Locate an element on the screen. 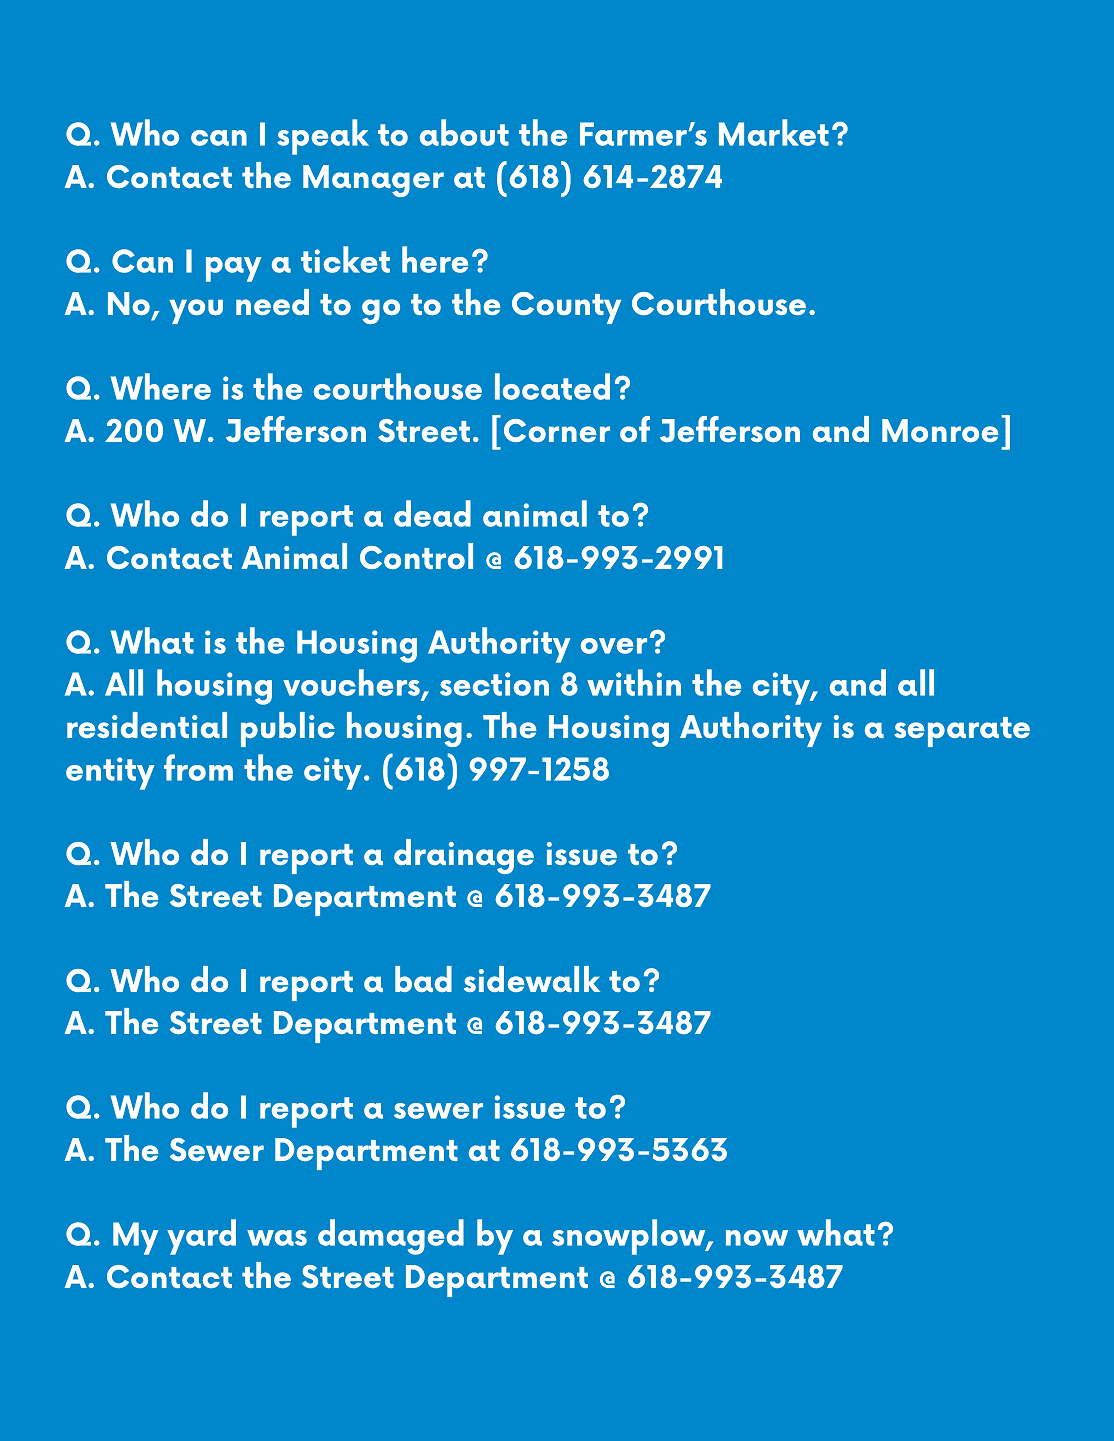 Image resolution: width=1114 pixels, height=1441 pixels. about is located at coordinates (464, 132).
